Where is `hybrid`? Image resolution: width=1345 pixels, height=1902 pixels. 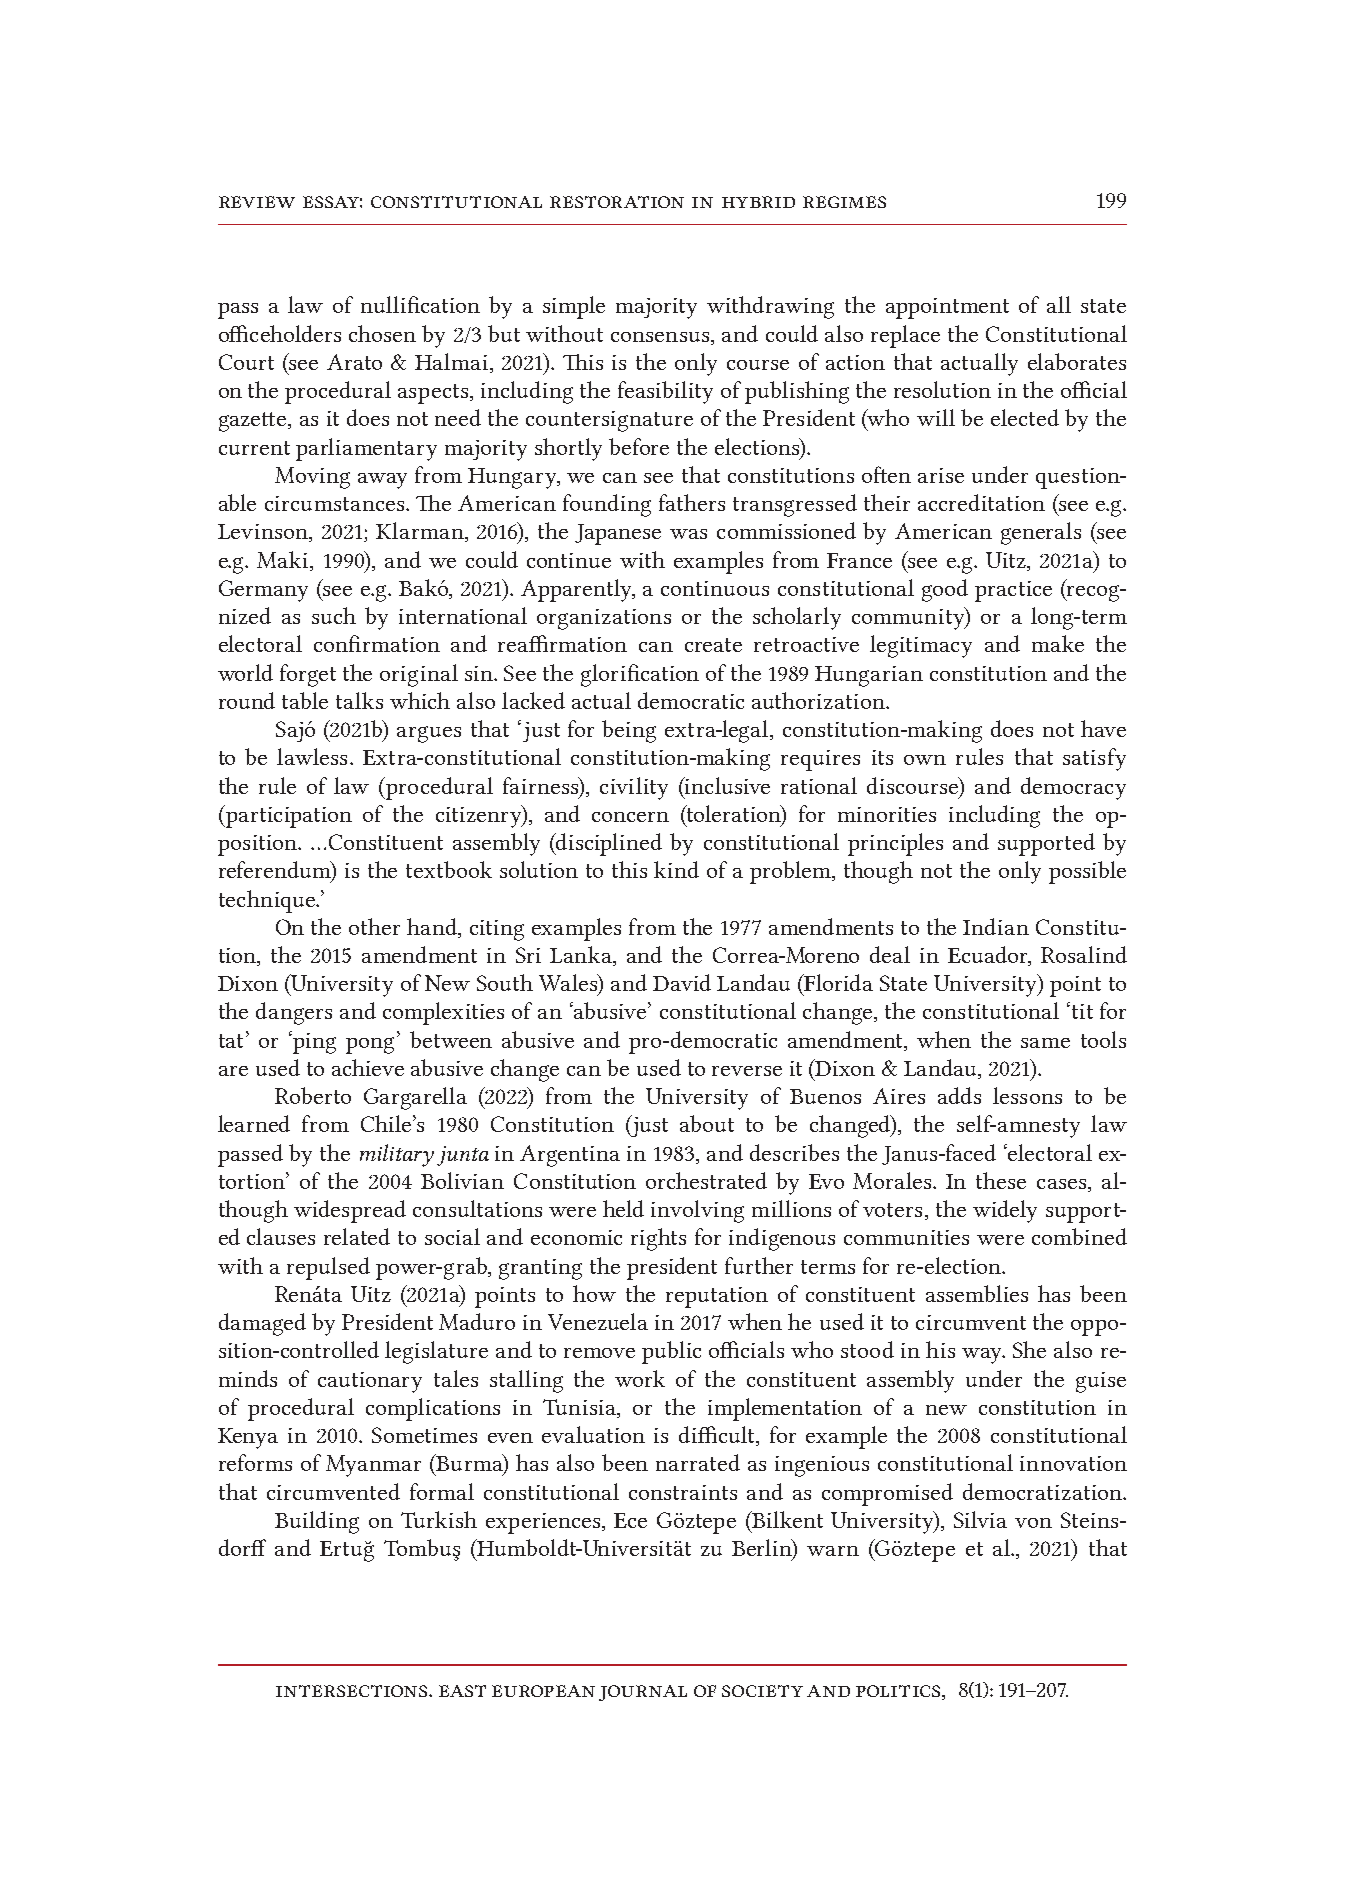 hybrid is located at coordinates (758, 202).
